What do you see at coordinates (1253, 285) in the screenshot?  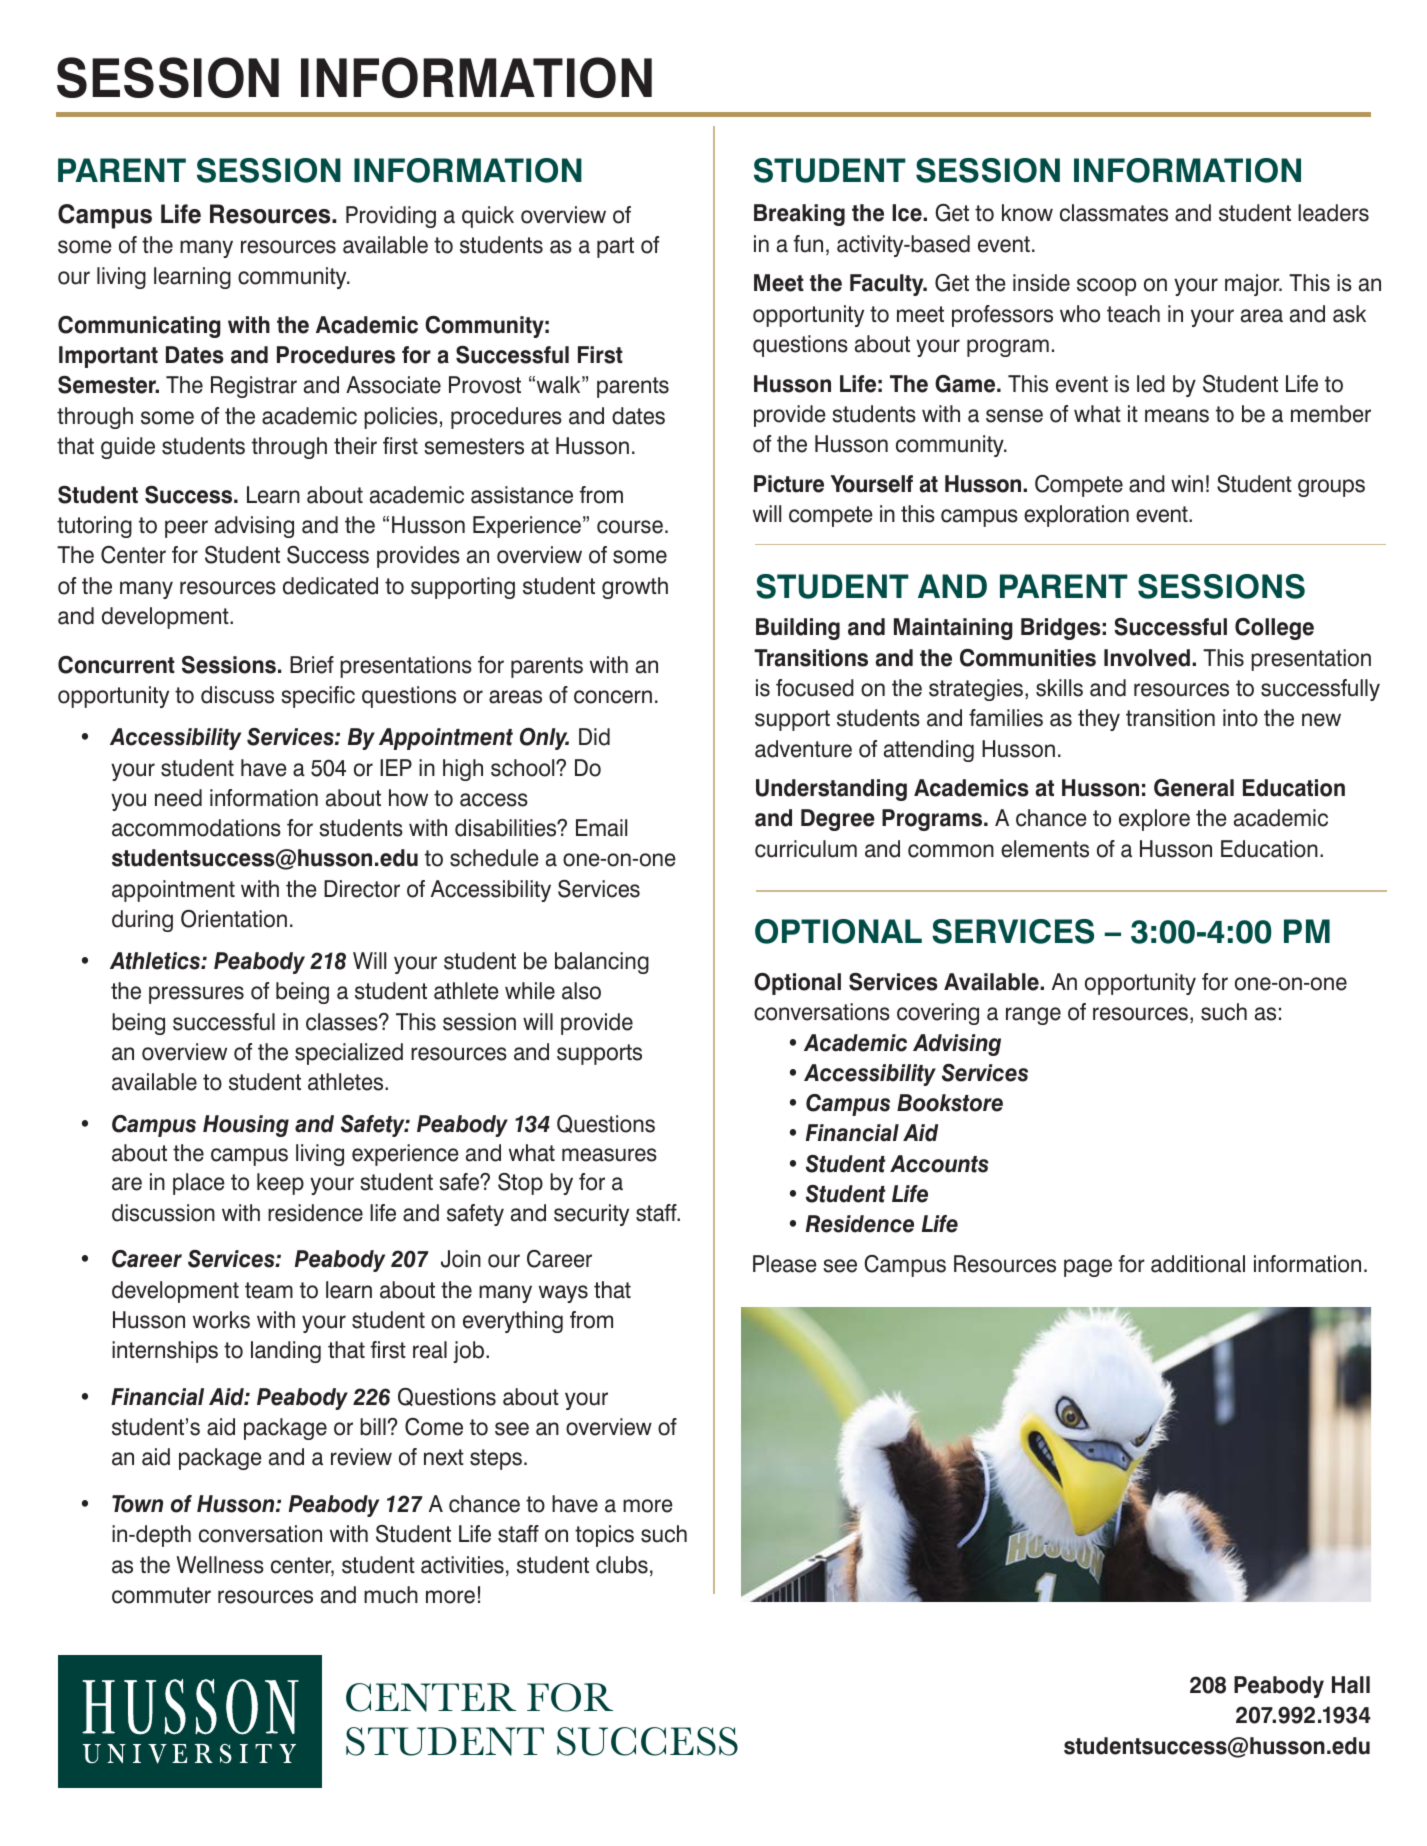 I see `major` at bounding box center [1253, 285].
